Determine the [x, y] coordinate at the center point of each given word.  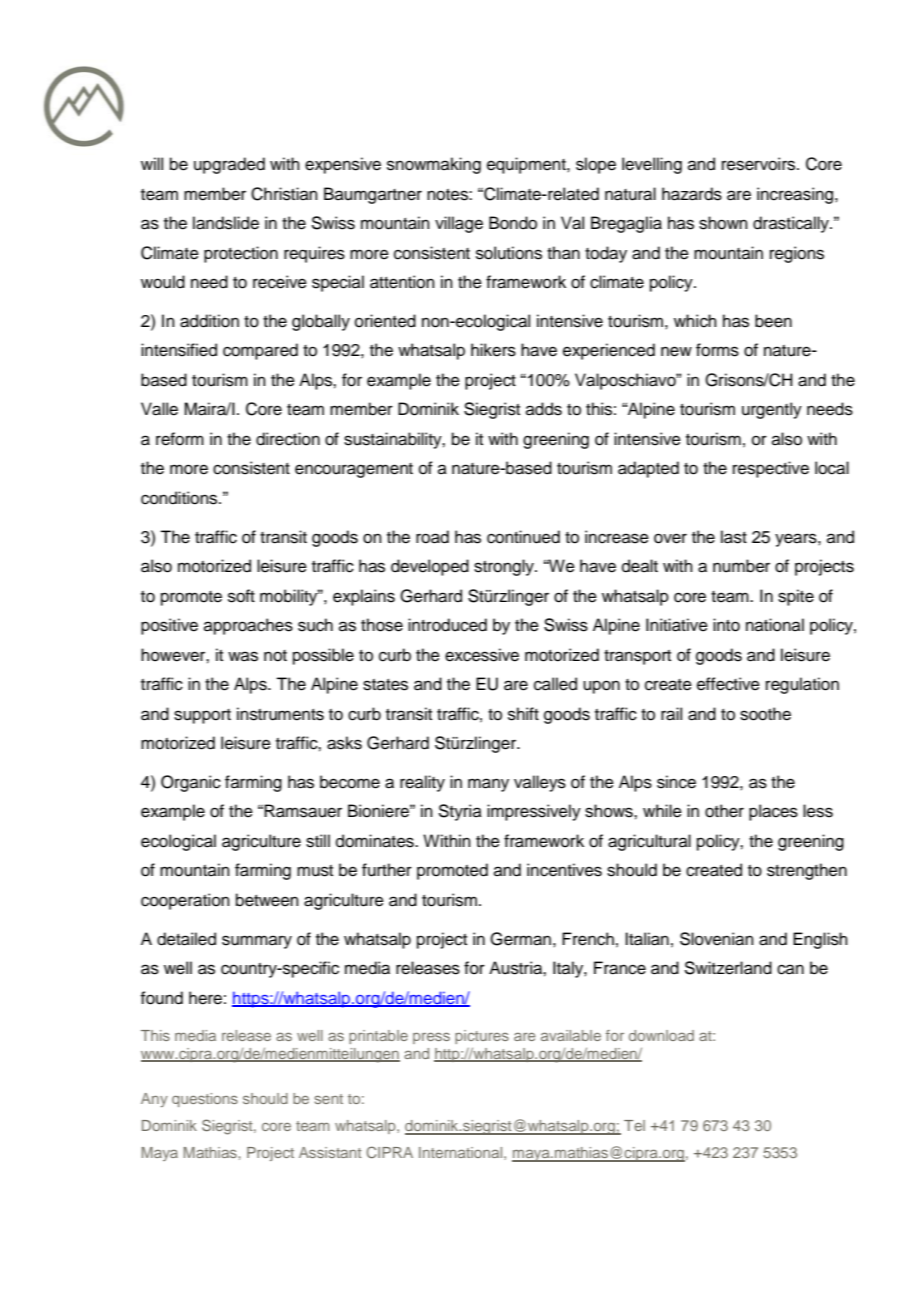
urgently [772, 410]
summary [257, 942]
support [202, 716]
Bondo [513, 223]
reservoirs [760, 164]
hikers [493, 350]
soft [241, 596]
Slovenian [717, 939]
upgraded [229, 165]
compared [260, 351]
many [488, 785]
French [588, 939]
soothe [765, 714]
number [741, 566]
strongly [505, 567]
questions [205, 1100]
